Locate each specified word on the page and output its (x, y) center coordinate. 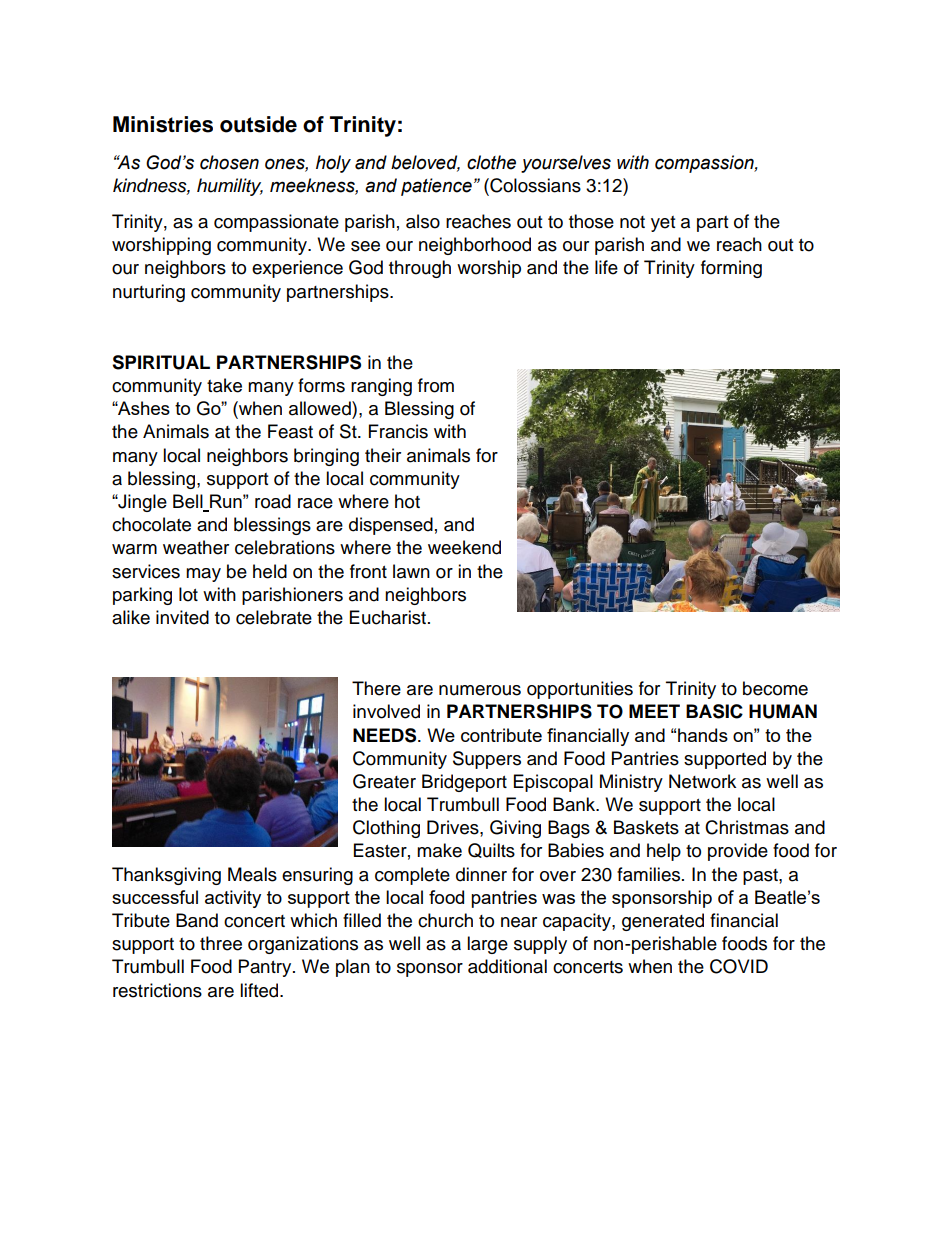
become (775, 688)
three (221, 943)
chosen (229, 162)
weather (196, 547)
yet (663, 224)
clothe (491, 162)
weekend (464, 547)
